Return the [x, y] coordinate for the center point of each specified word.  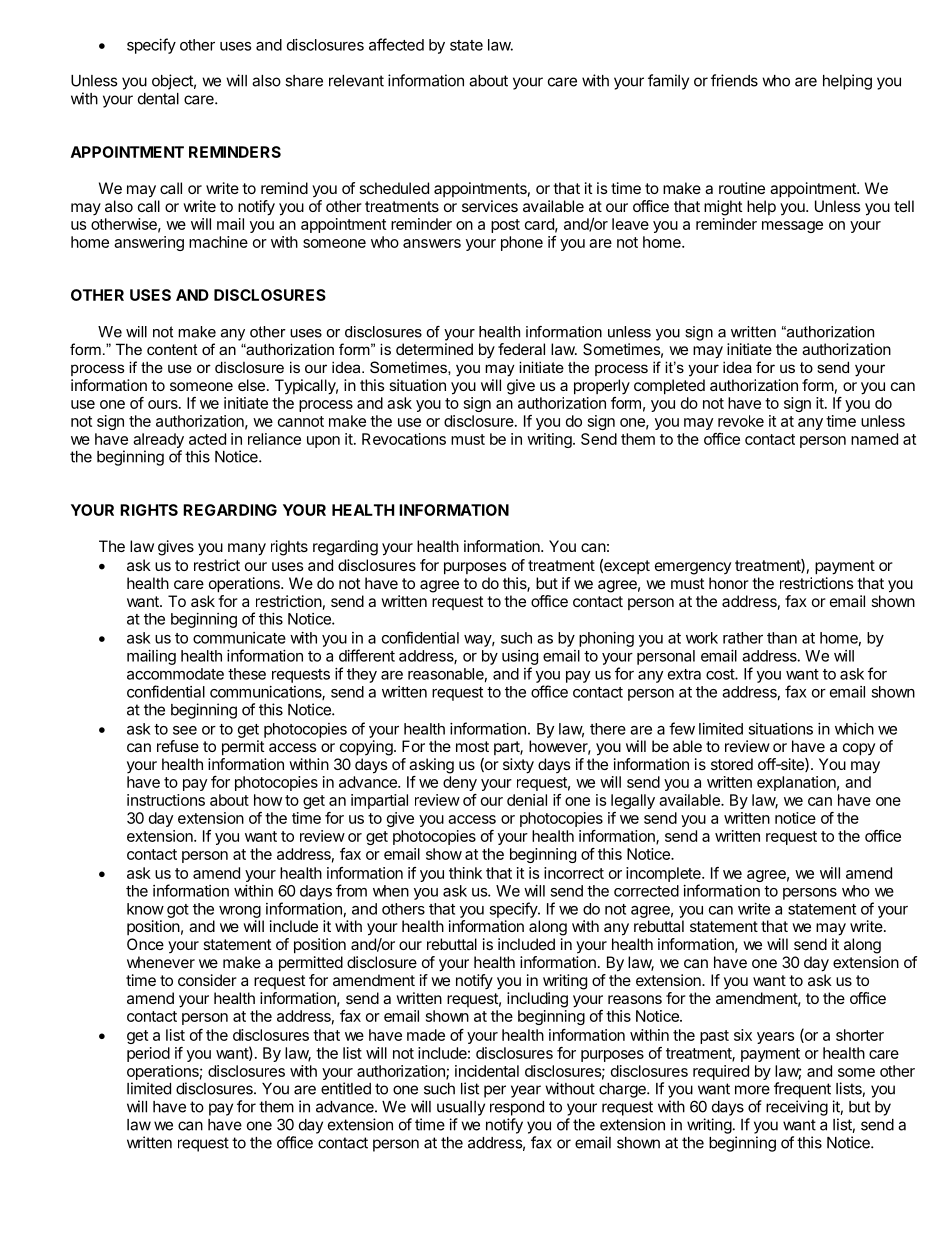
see [185, 730]
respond [517, 1108]
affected [396, 44]
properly [602, 387]
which [854, 729]
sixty [518, 766]
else [251, 385]
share [304, 81]
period [148, 1054]
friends [734, 80]
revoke [741, 421]
